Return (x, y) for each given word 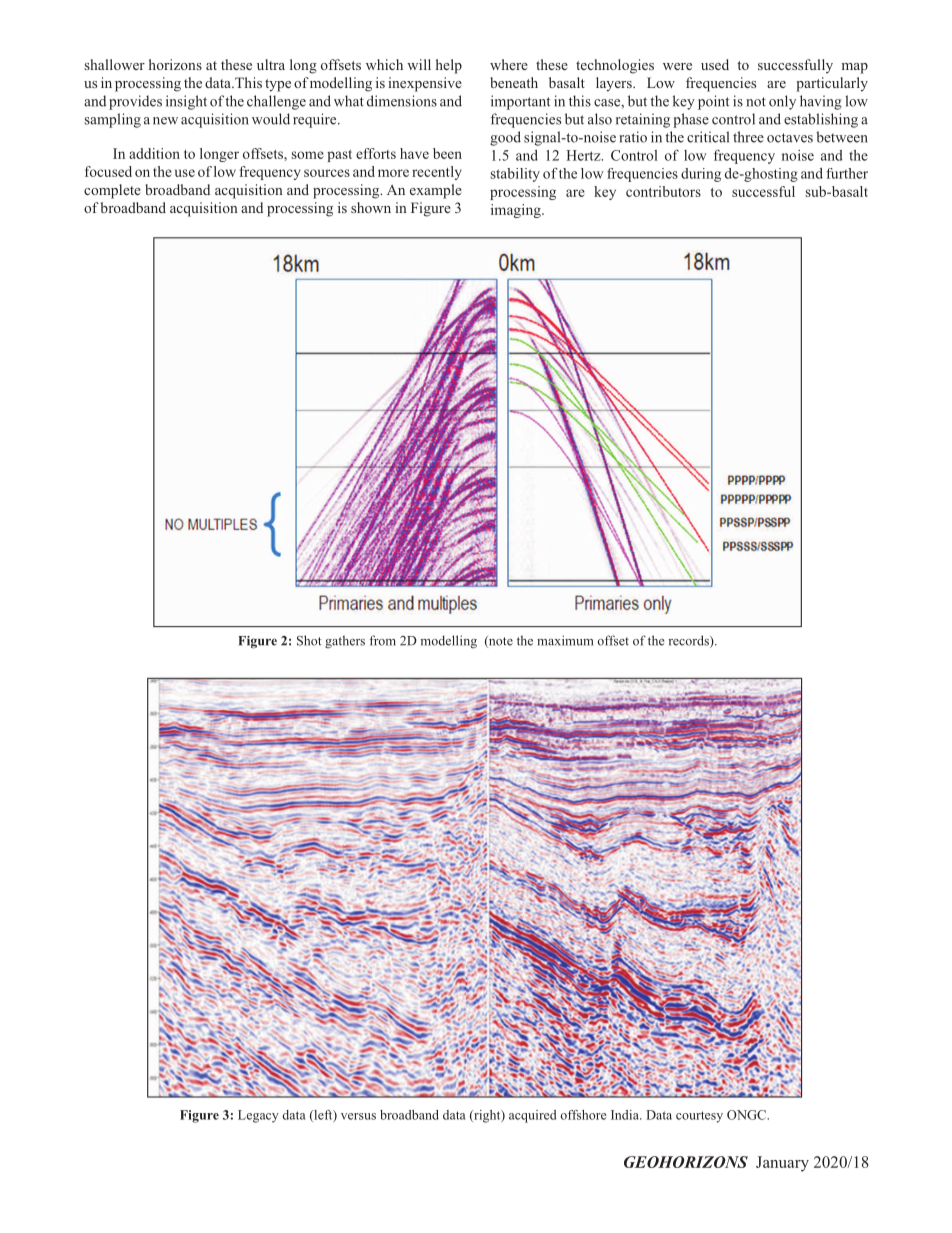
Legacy (258, 1116)
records (690, 641)
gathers (345, 642)
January (782, 1164)
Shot (309, 640)
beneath (514, 82)
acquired (532, 1116)
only (782, 102)
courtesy (699, 1117)
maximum (565, 640)
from (383, 640)
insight (186, 102)
